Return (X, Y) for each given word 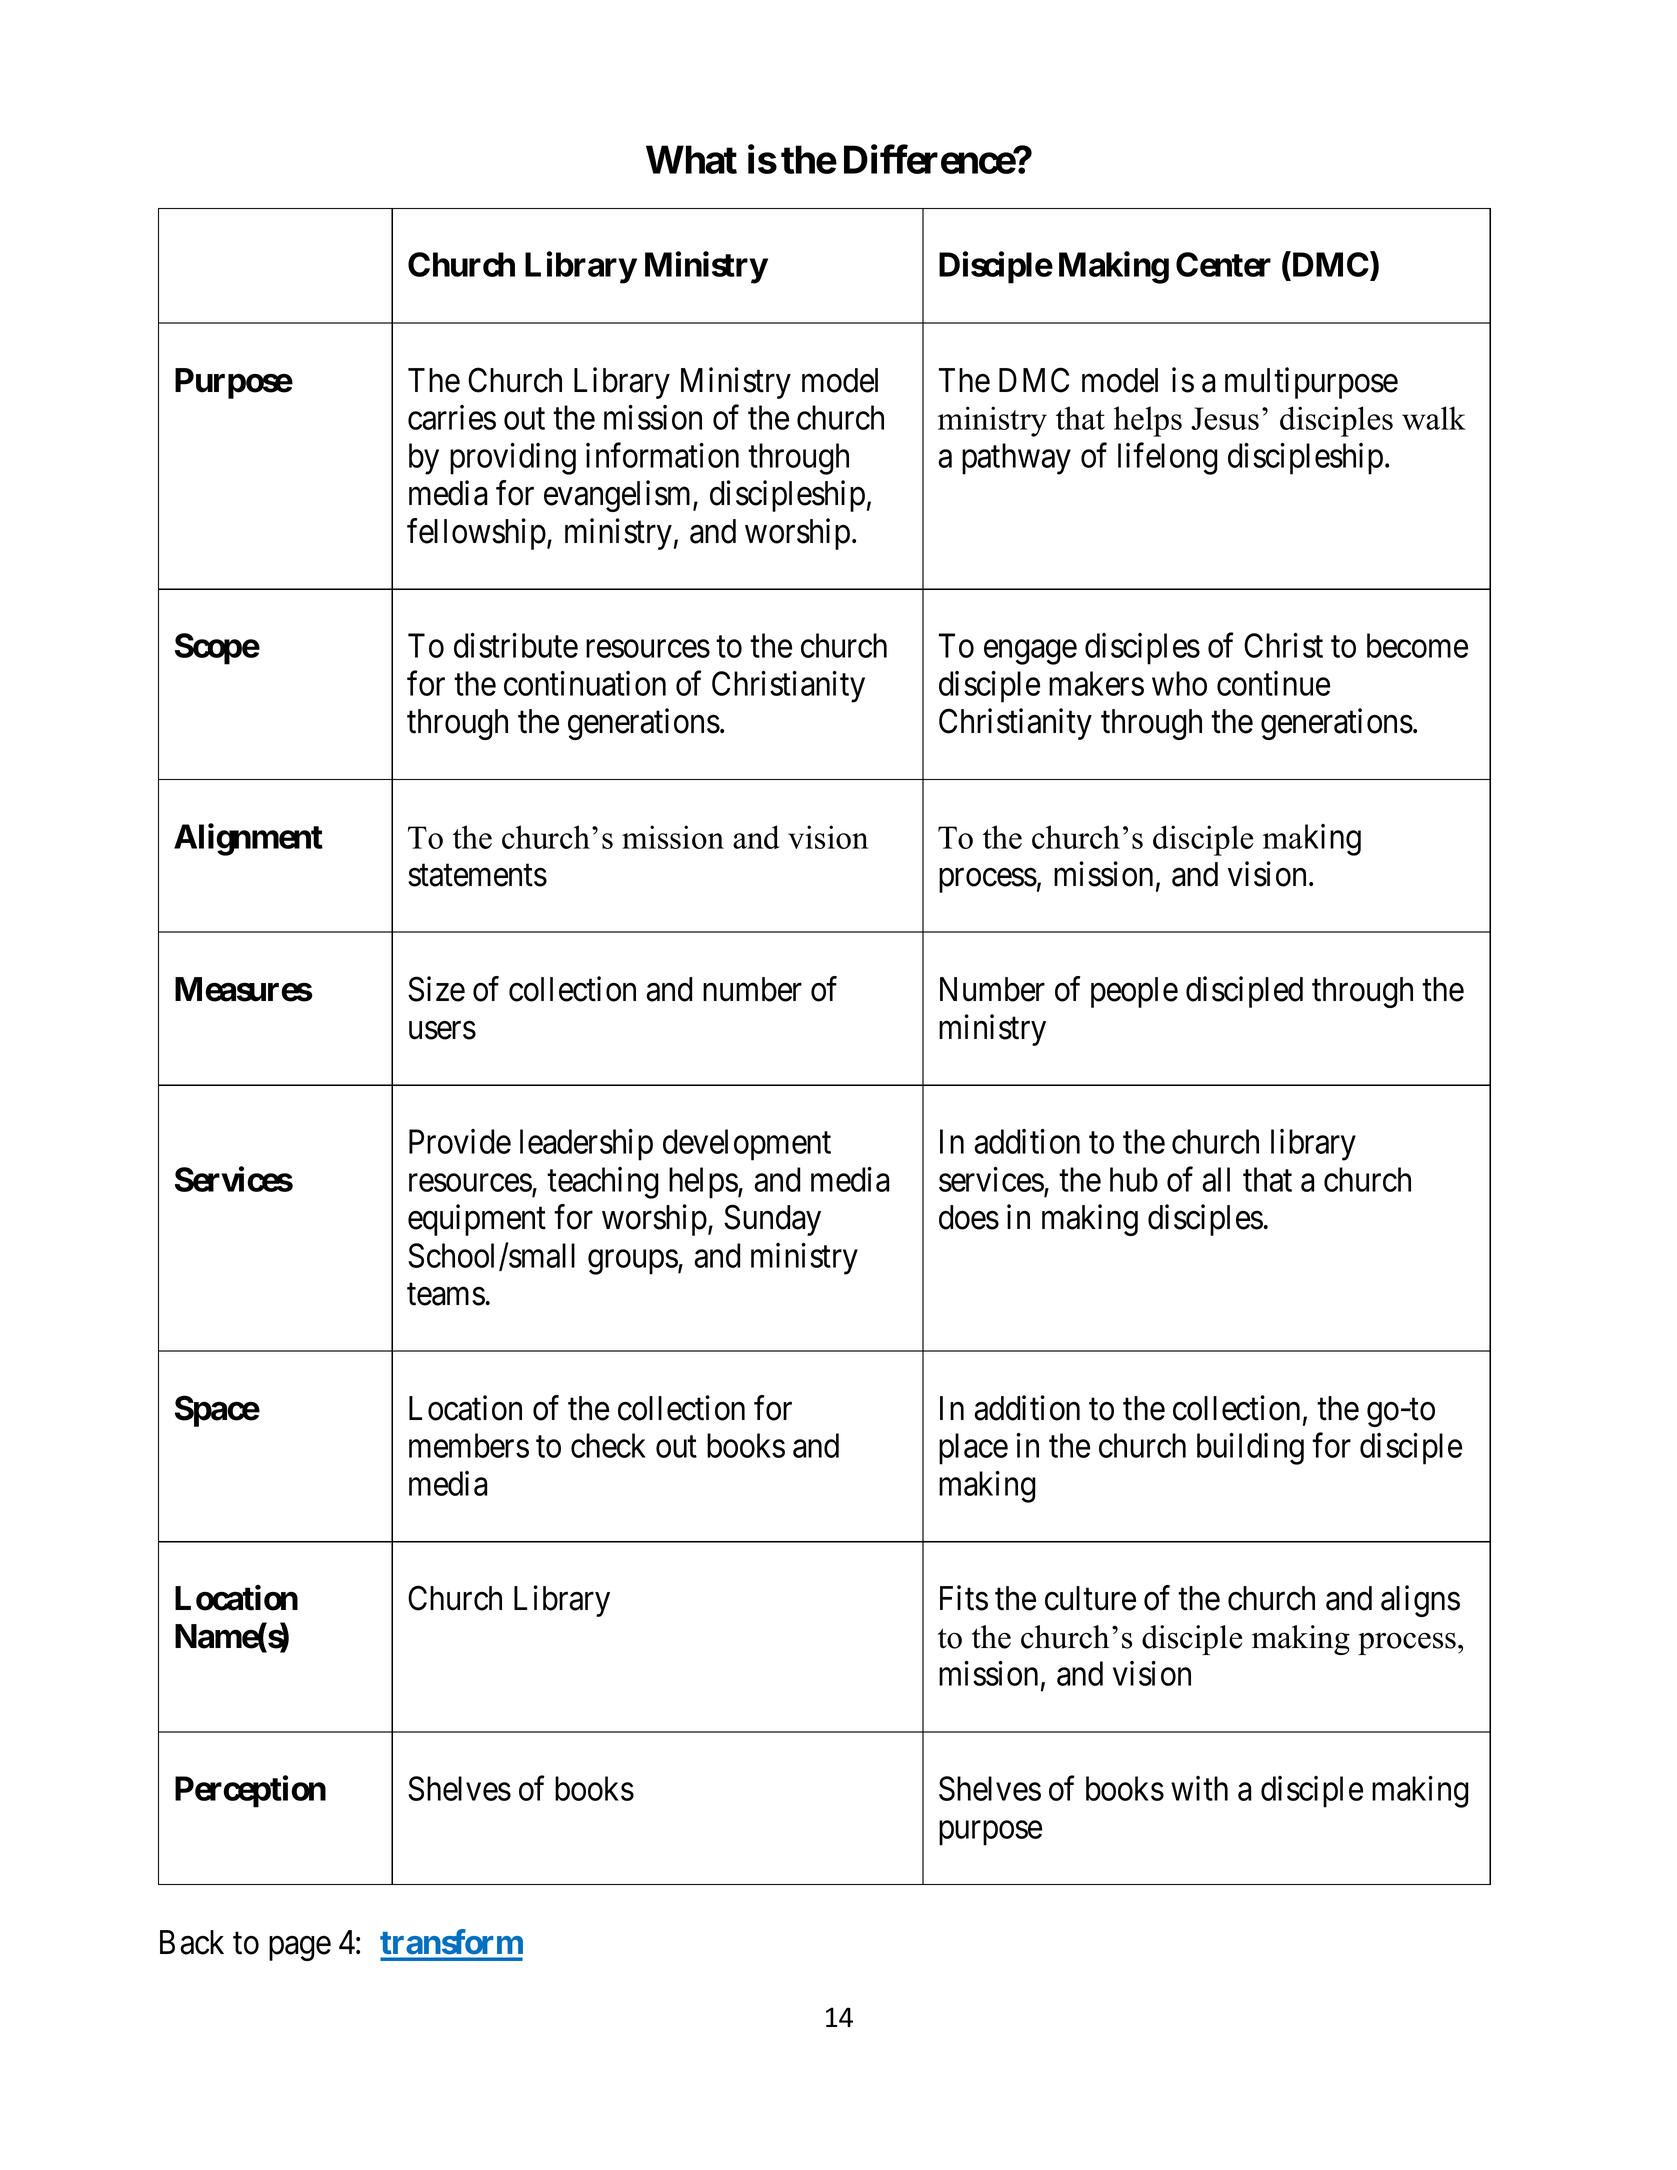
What (691, 159)
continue (1273, 683)
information (662, 455)
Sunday (772, 1220)
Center (1223, 264)
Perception (250, 1792)
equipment (477, 1220)
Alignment (248, 839)
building (1250, 1449)
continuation (585, 683)
